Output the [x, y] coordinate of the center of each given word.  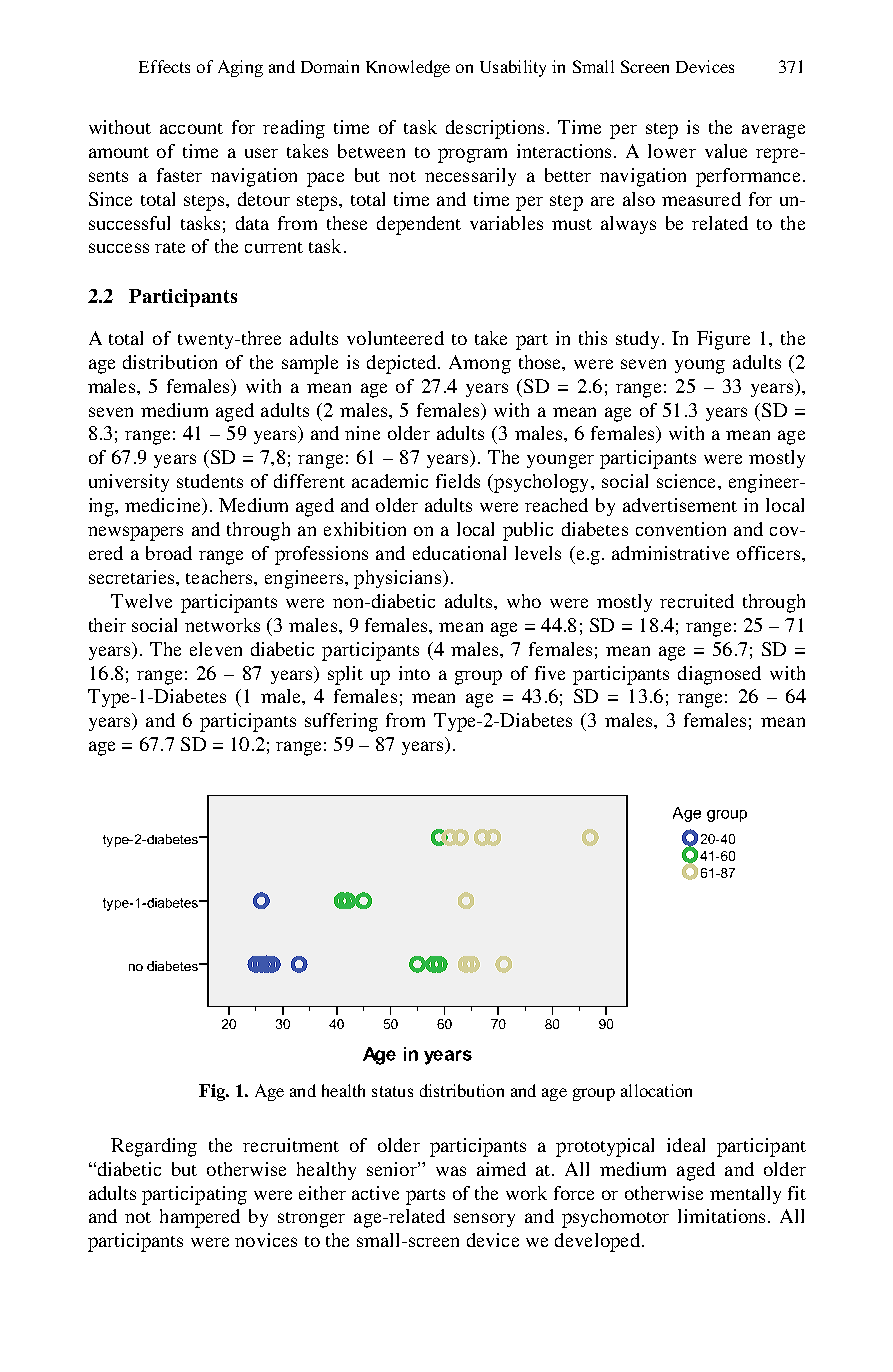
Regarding [154, 1147]
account [191, 128]
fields [458, 481]
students [210, 481]
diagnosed [719, 675]
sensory [484, 1220]
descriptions [495, 129]
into [414, 673]
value [726, 151]
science [688, 481]
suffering [341, 722]
